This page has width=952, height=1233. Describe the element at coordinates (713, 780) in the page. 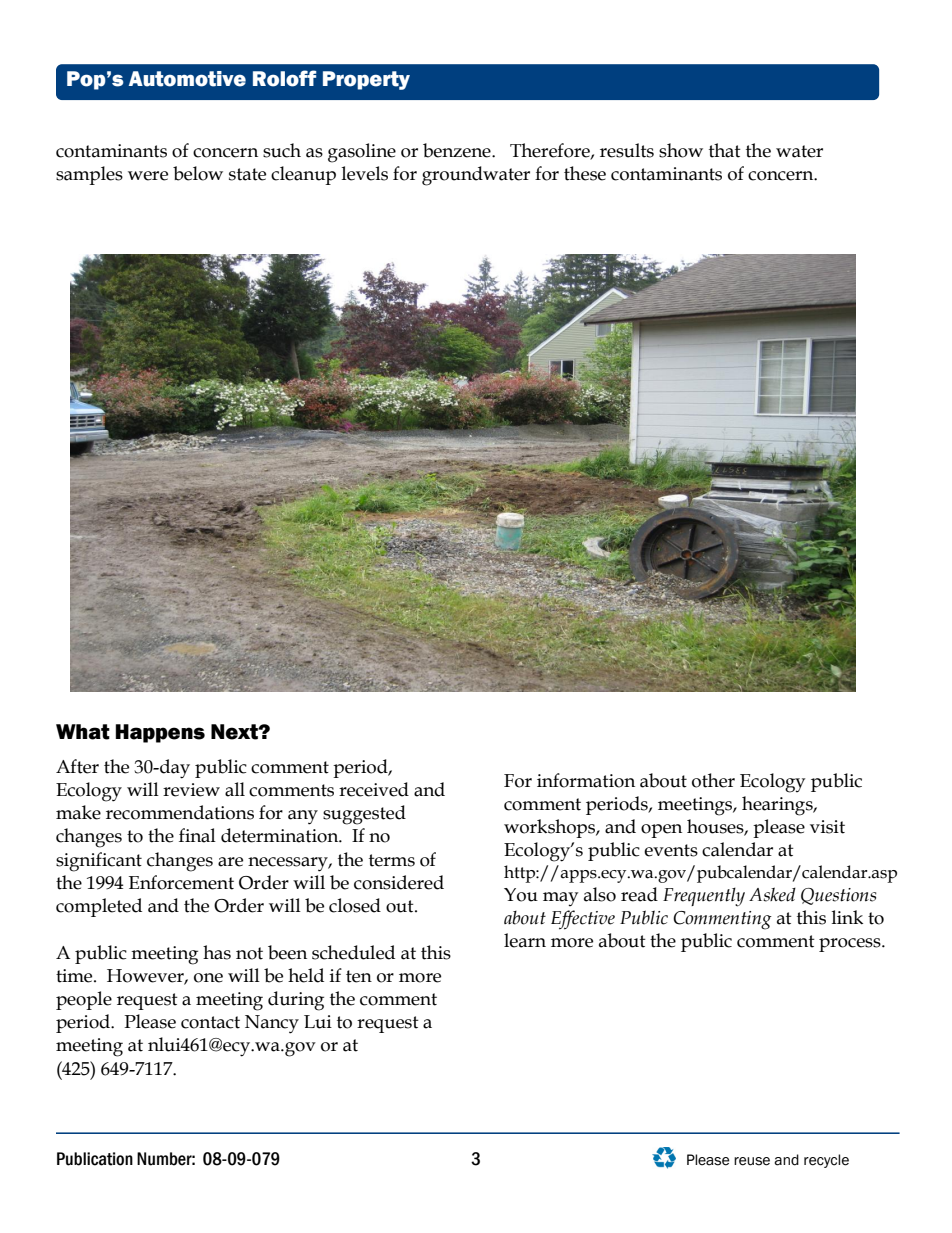

I see `other` at that location.
